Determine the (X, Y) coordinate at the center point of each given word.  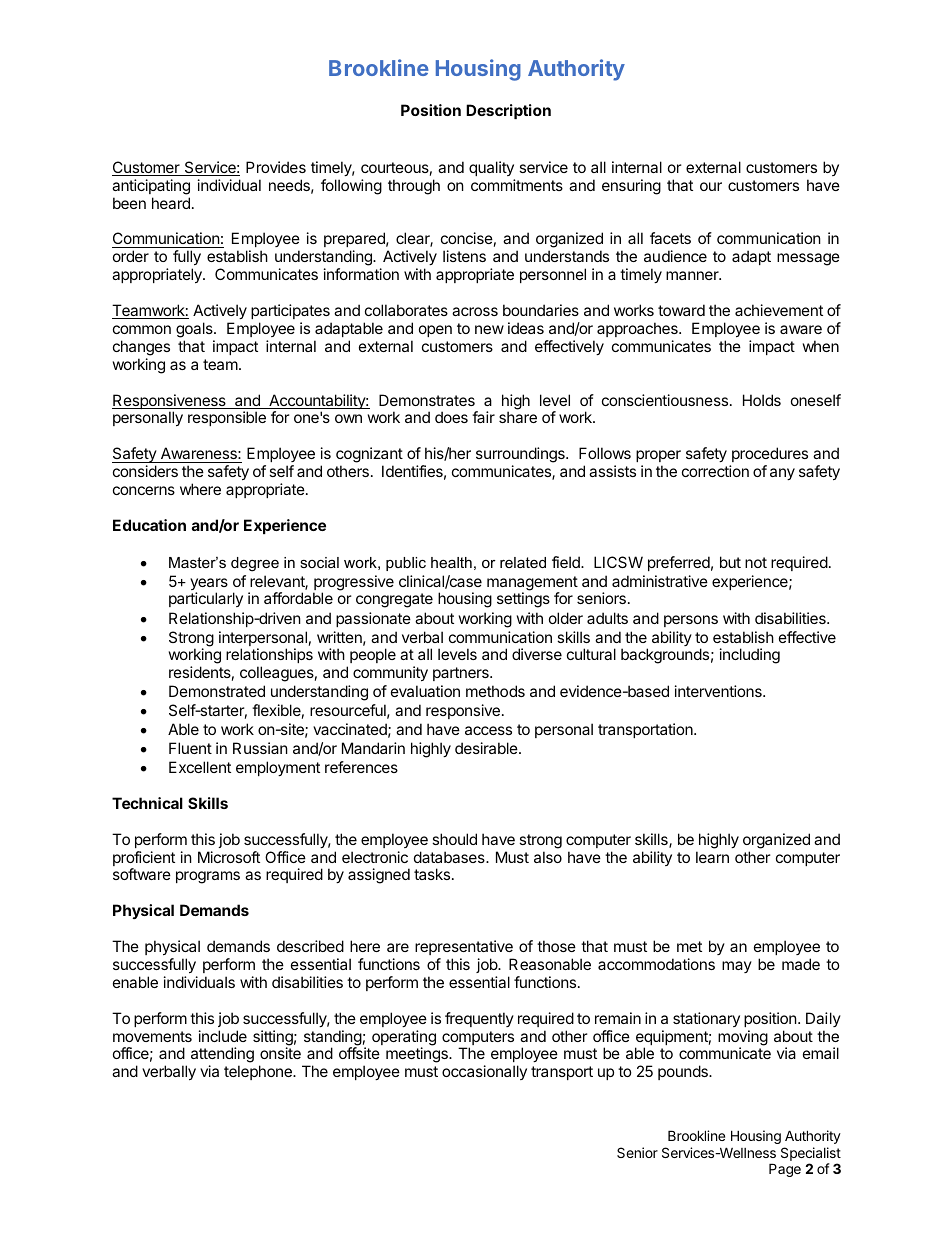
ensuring (631, 187)
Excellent (200, 767)
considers (145, 471)
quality (491, 168)
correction (715, 471)
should (454, 839)
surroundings (521, 456)
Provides (276, 167)
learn (712, 857)
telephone (259, 1072)
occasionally (484, 1072)
